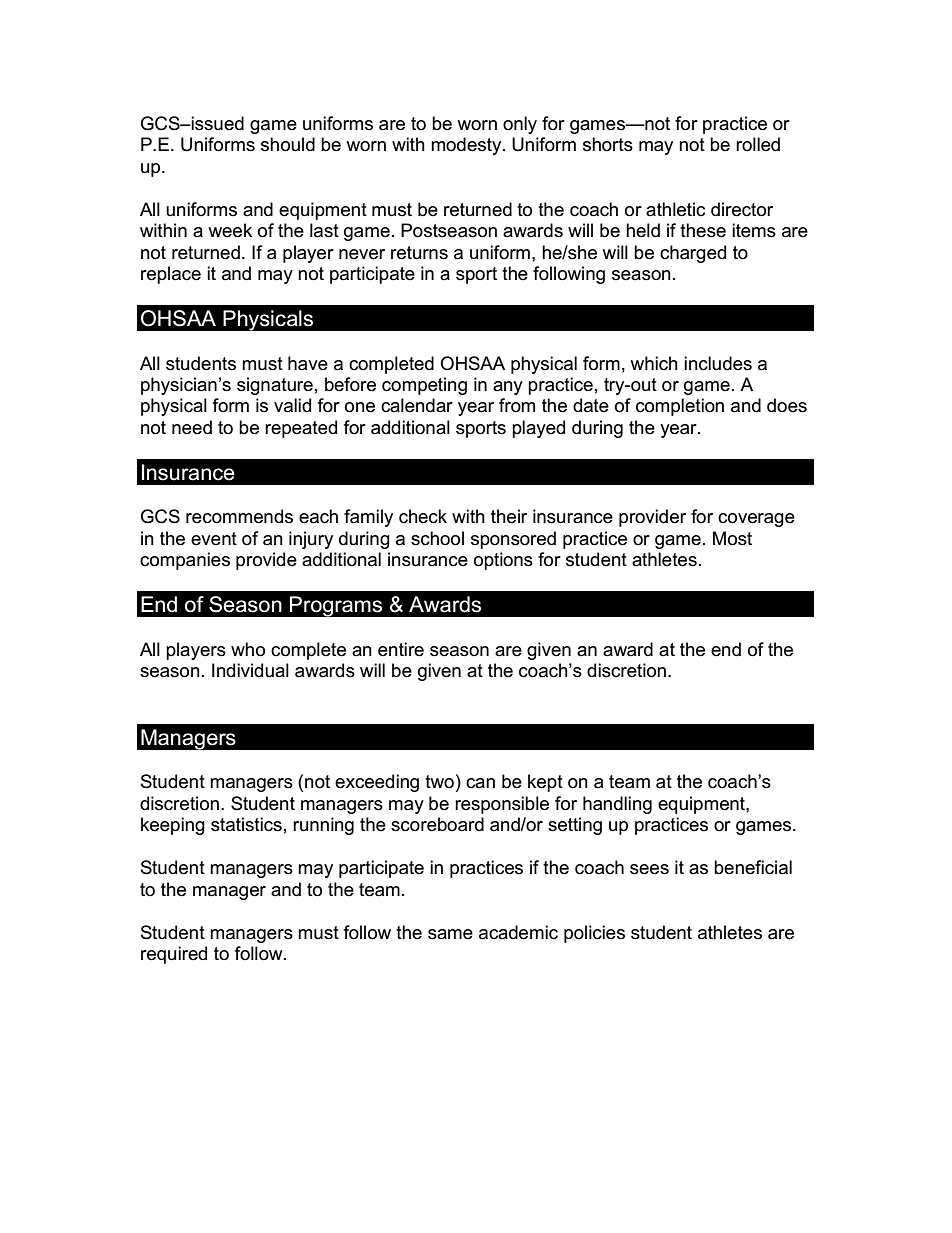 The height and width of the document is (1233, 952). I want to click on should, so click(288, 144).
